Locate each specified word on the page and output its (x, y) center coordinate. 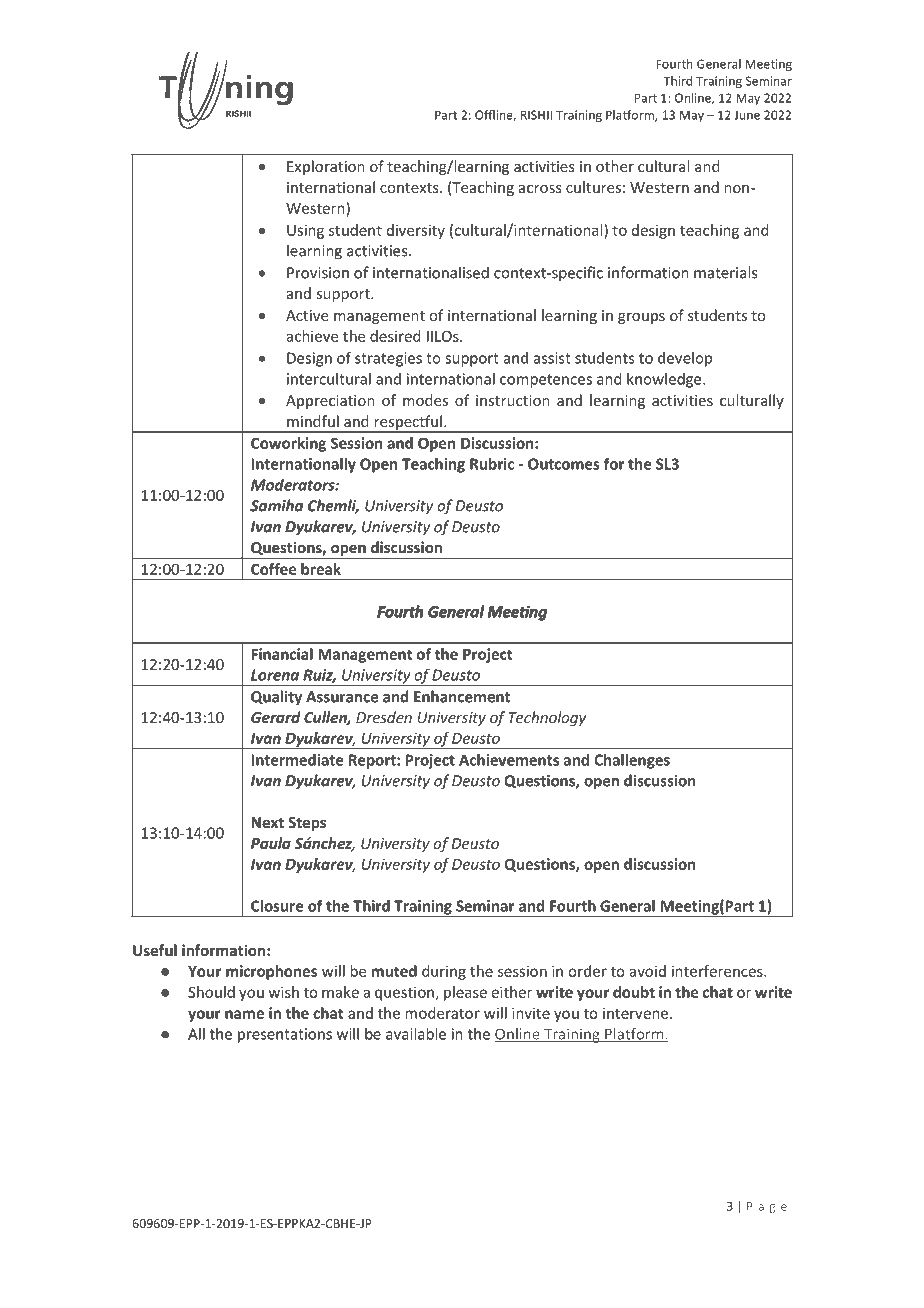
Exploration (326, 167)
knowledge (665, 380)
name (244, 1014)
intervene (635, 1013)
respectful (408, 423)
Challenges (632, 761)
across (540, 189)
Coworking (288, 444)
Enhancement (462, 696)
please (465, 993)
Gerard (276, 717)
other (615, 166)
